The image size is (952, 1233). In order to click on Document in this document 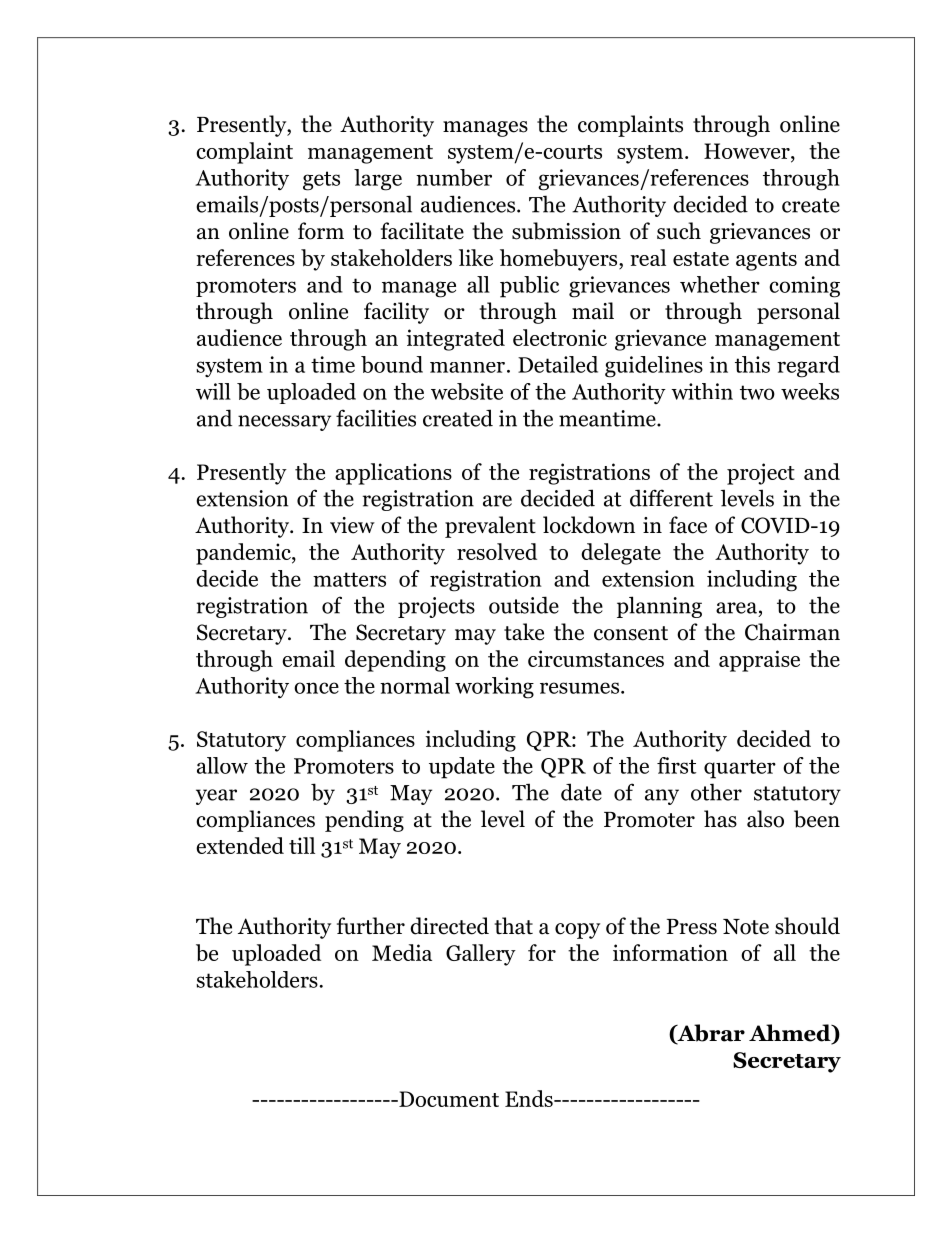, I will do `click(448, 1099)`.
